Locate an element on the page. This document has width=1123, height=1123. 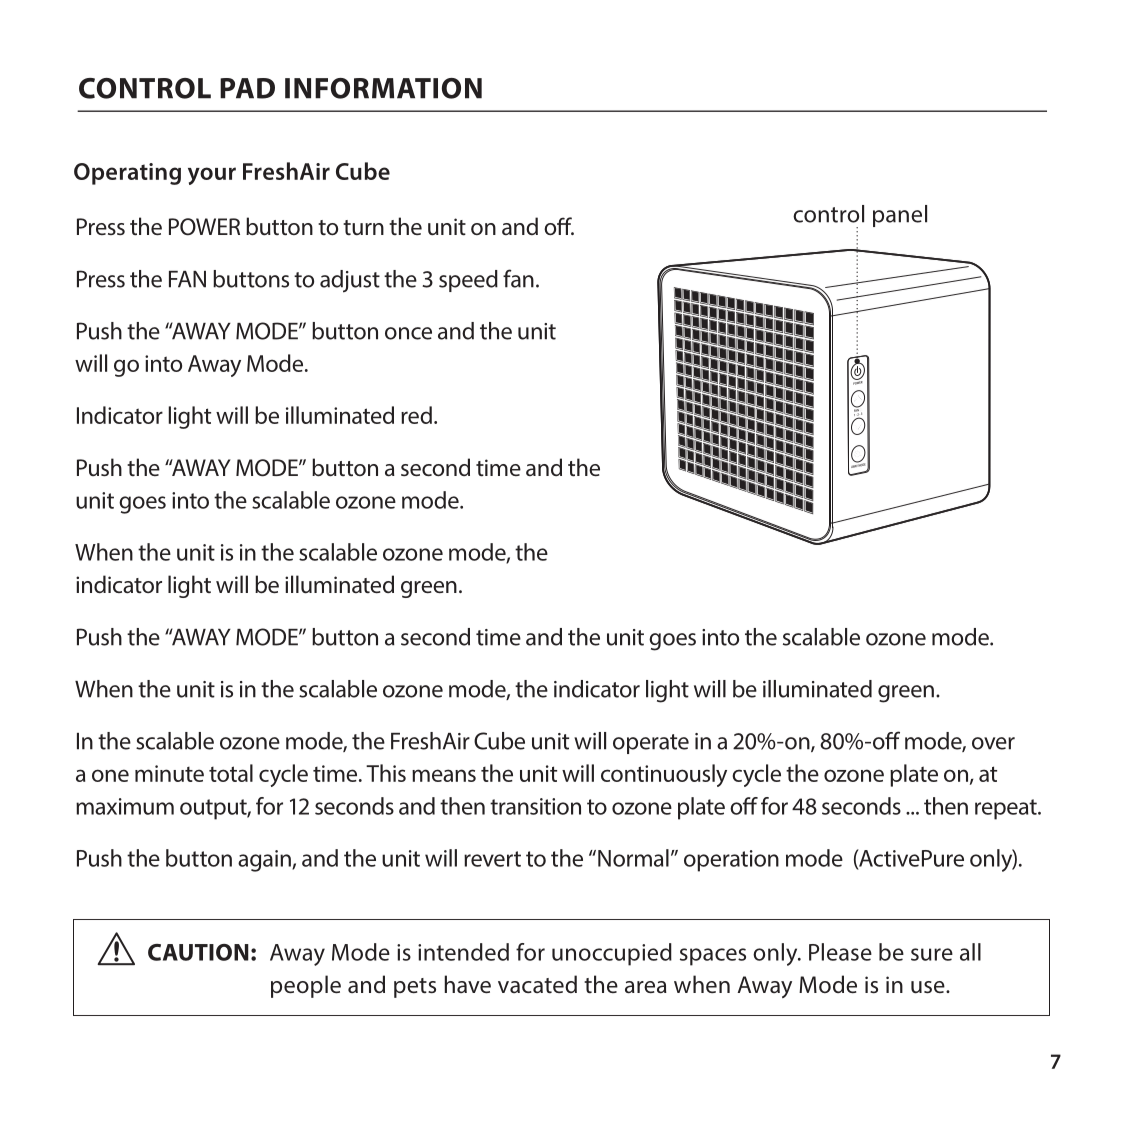
over is located at coordinates (993, 743).
